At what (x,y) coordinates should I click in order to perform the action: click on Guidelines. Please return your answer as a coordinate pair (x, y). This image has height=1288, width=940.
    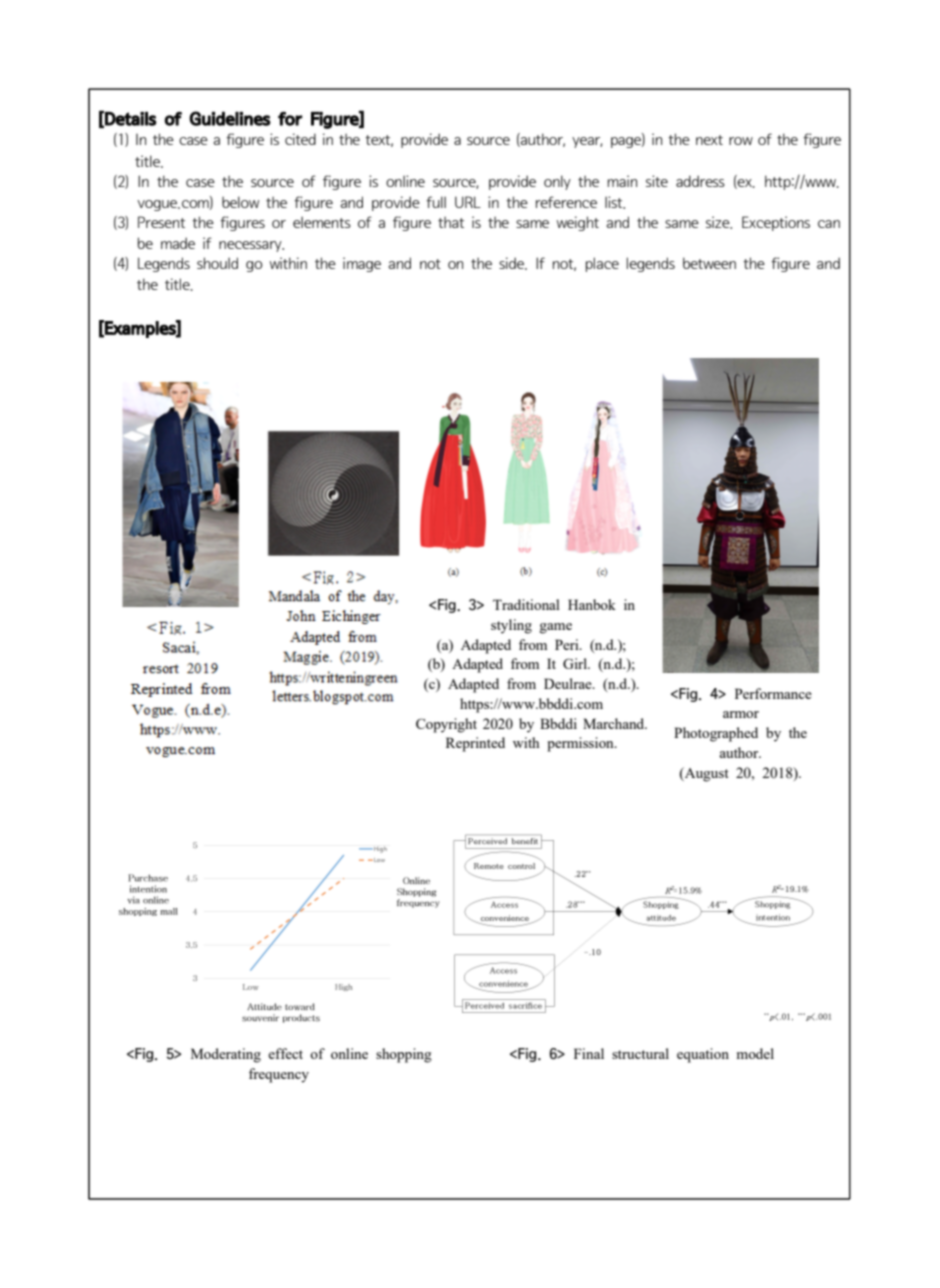
    Looking at the image, I should click on (230, 118).
